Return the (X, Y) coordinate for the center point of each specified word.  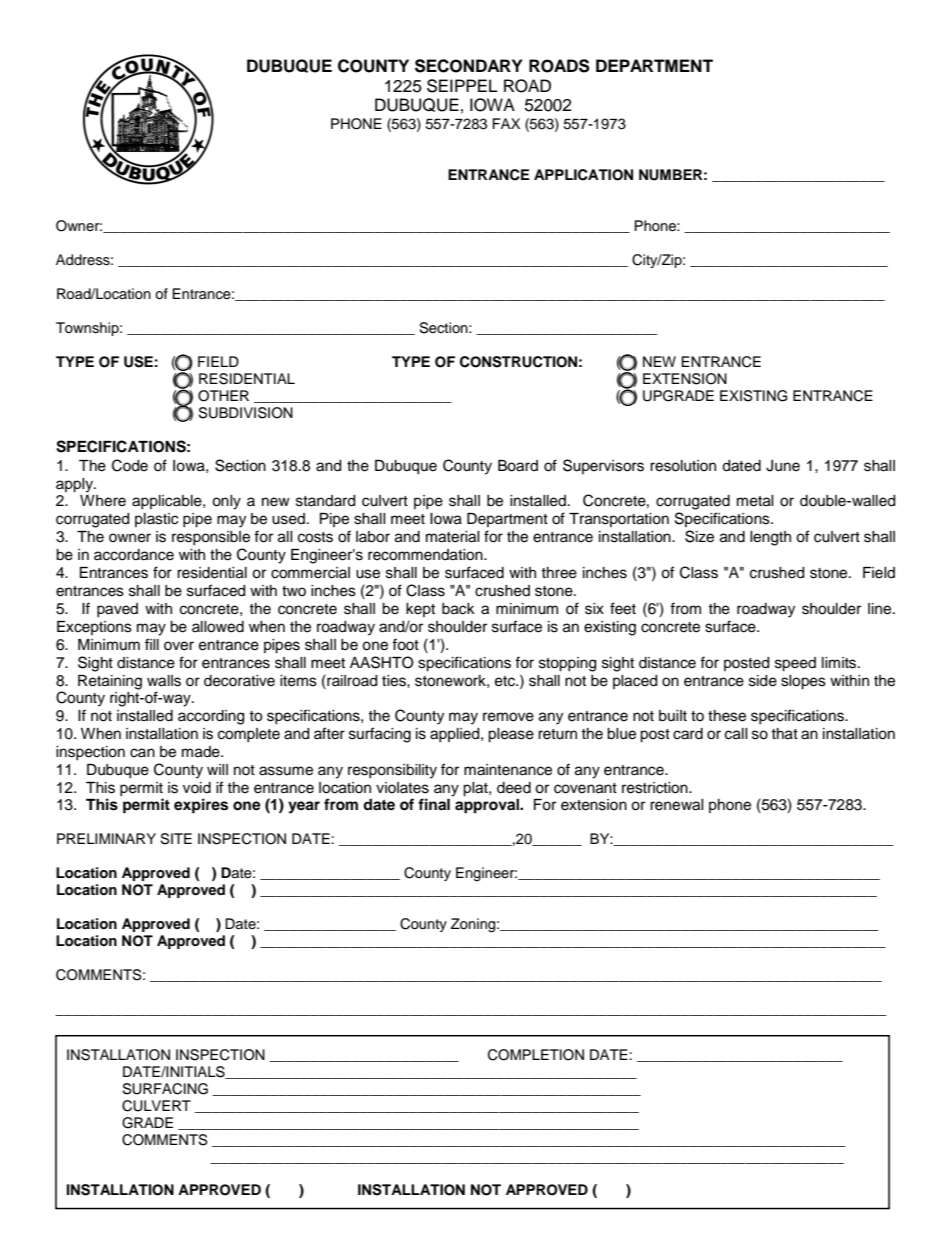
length (770, 538)
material (453, 537)
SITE (176, 839)
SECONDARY (469, 66)
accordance (134, 555)
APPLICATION (583, 175)
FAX (506, 123)
